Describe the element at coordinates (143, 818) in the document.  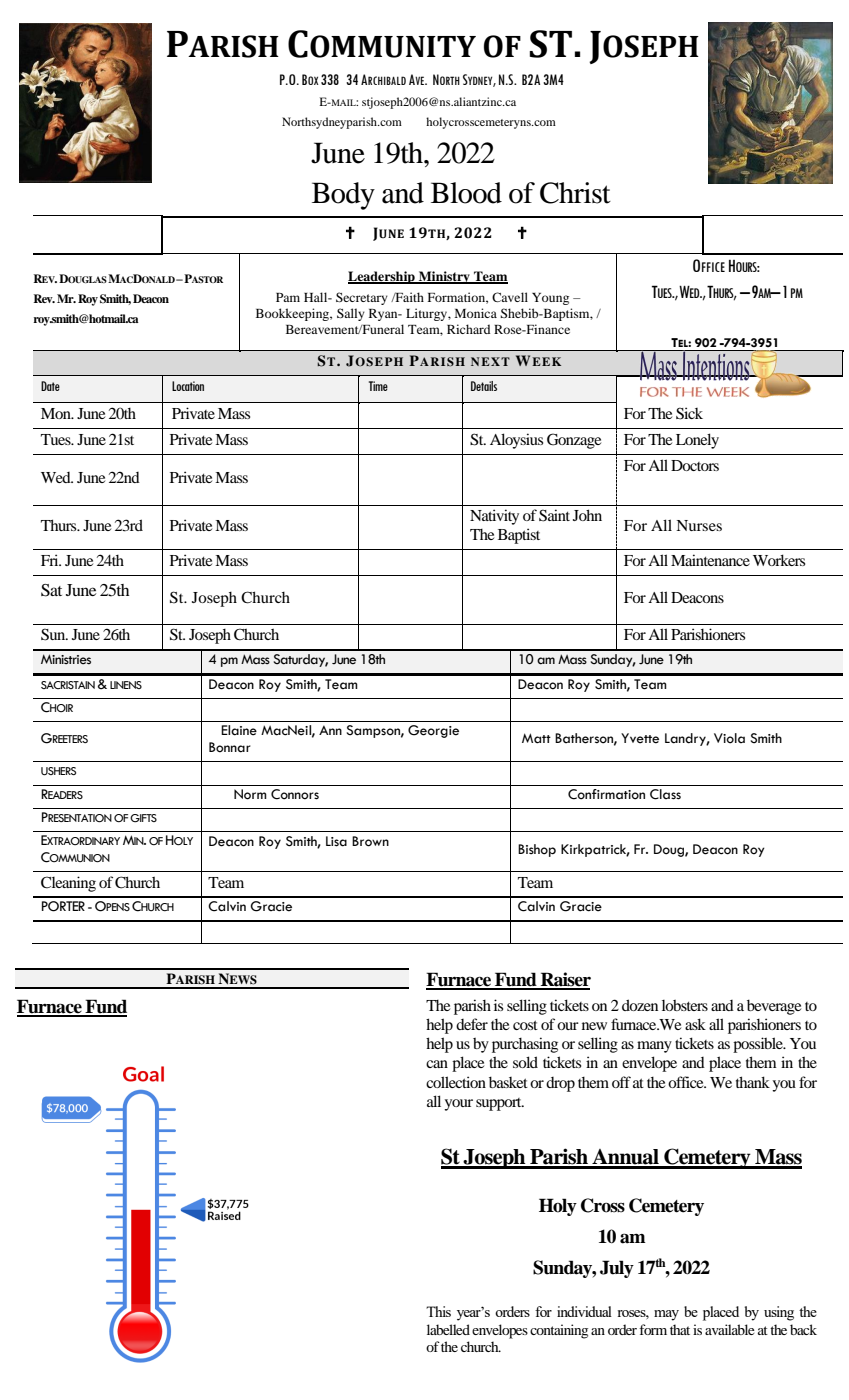
I see `GIFTS` at that location.
